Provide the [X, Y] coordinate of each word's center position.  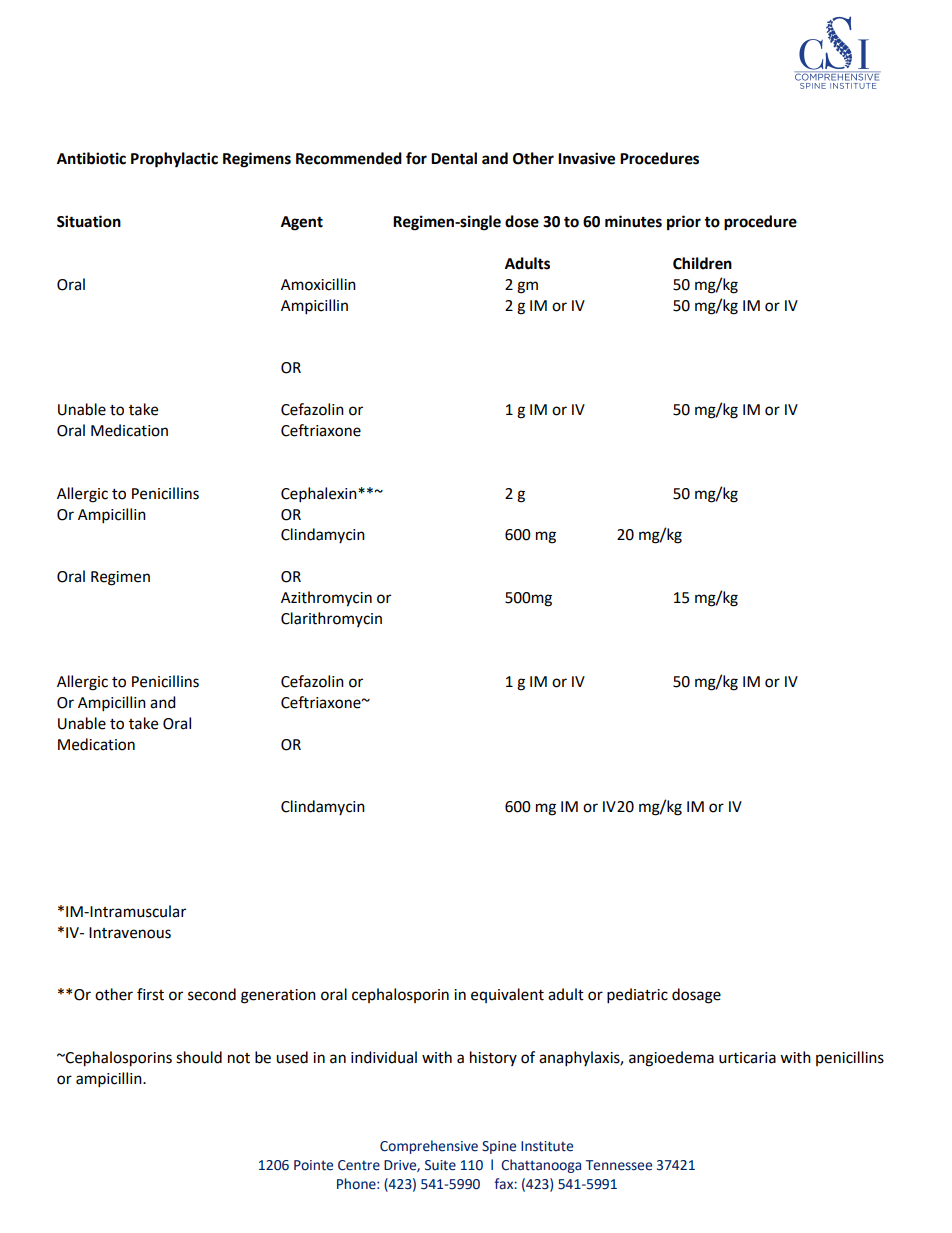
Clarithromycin [331, 619]
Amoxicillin [318, 284]
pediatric [637, 996]
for [416, 158]
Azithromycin [326, 599]
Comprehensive [429, 1147]
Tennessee [619, 1165]
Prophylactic [174, 160]
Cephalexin [320, 495]
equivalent [507, 995]
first [150, 994]
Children [702, 263]
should [199, 1057]
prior [684, 223]
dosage [696, 996]
